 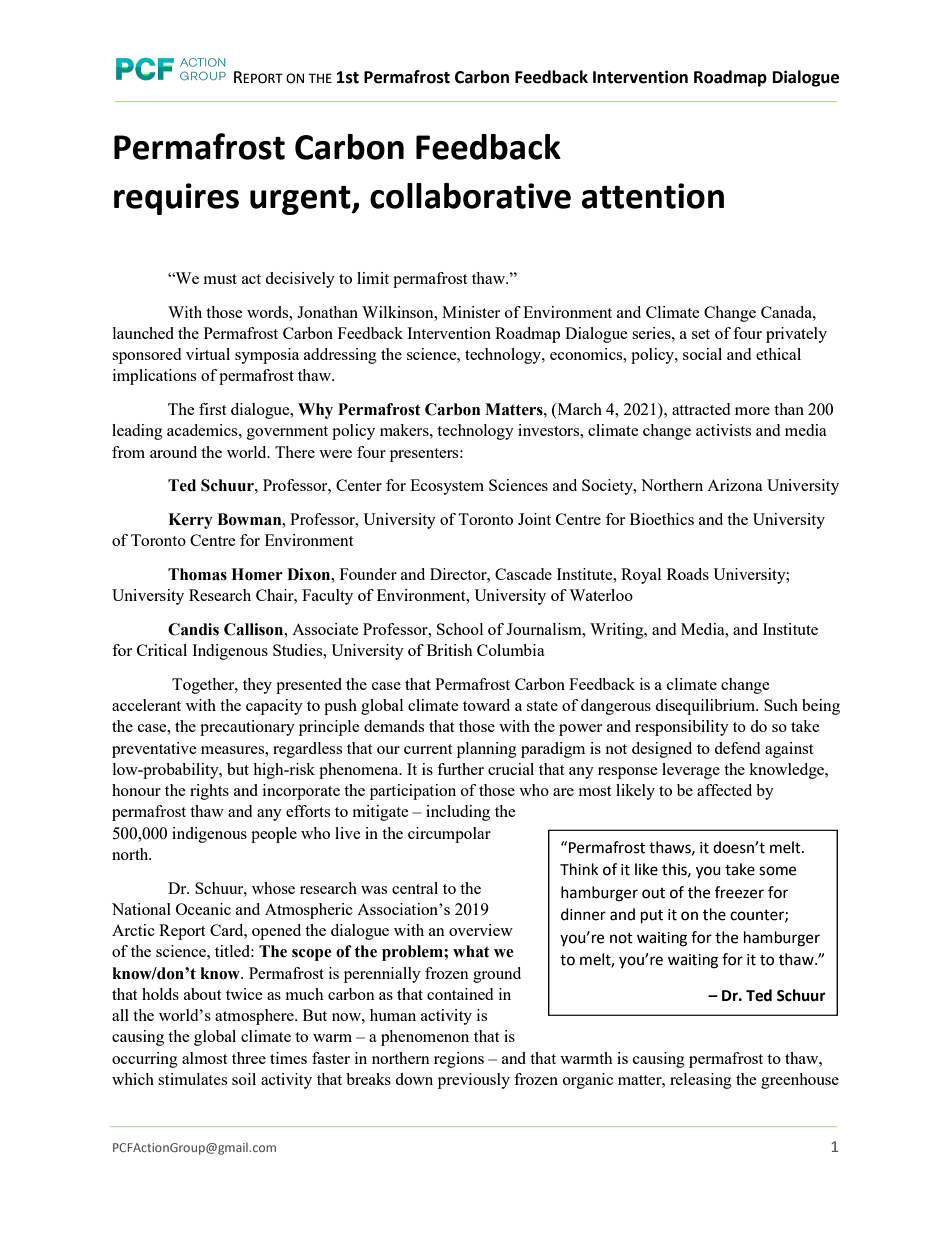 What do you see at coordinates (176, 199) in the screenshot?
I see `requires` at bounding box center [176, 199].
